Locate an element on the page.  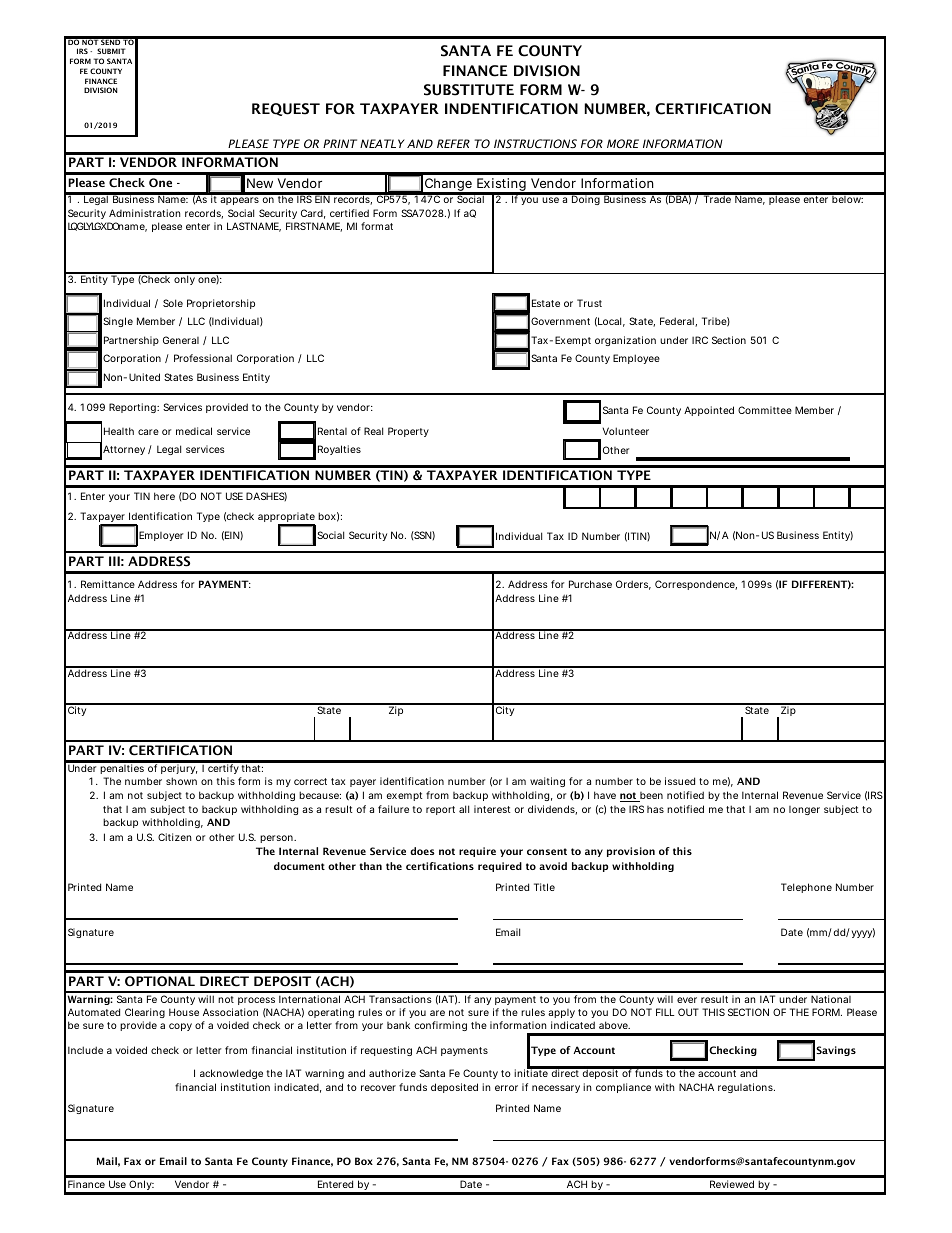
regulations is located at coordinates (746, 1088).
